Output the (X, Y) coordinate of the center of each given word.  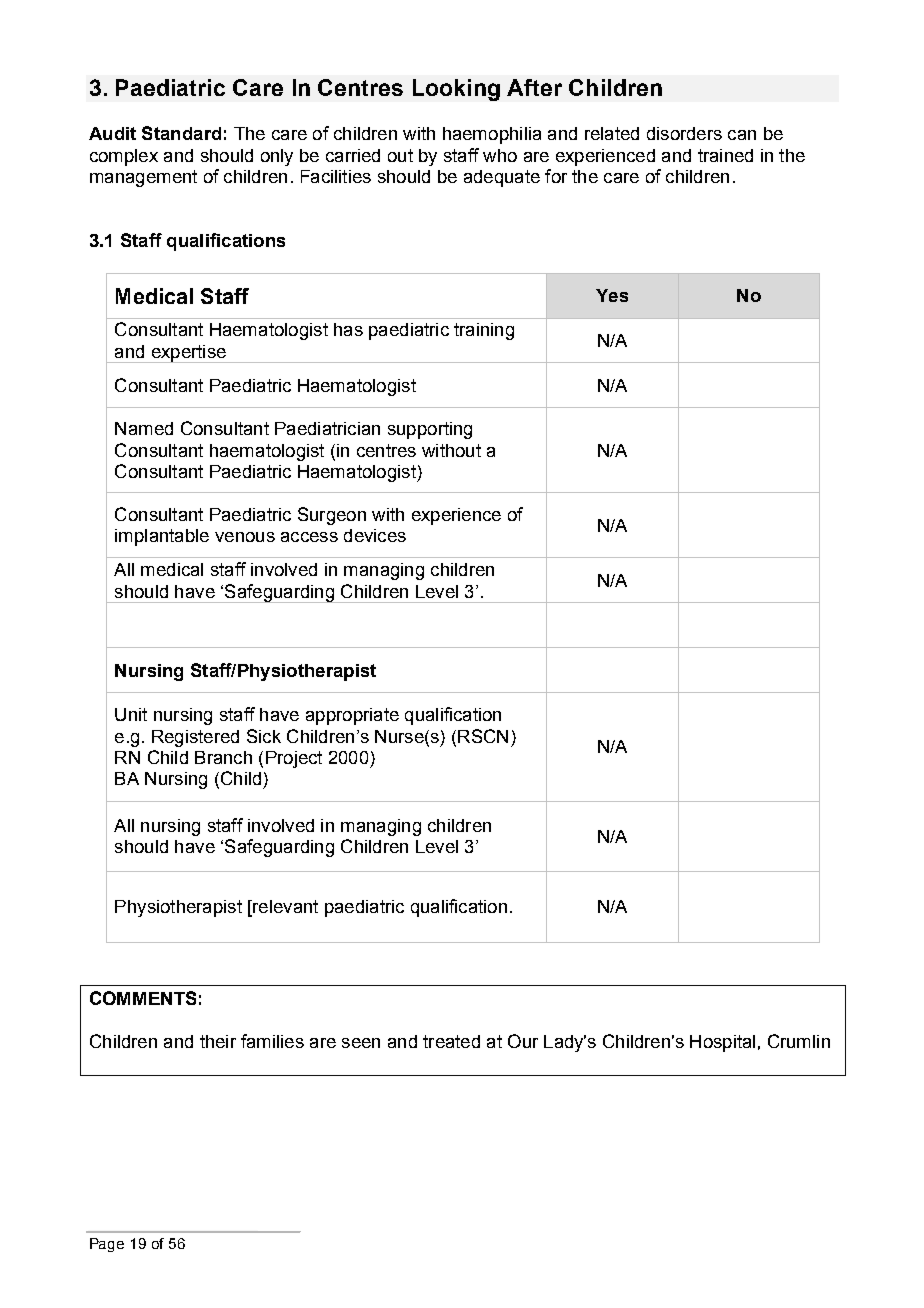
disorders (684, 133)
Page (107, 1245)
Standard (181, 133)
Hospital (722, 1043)
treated (451, 1041)
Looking (456, 90)
